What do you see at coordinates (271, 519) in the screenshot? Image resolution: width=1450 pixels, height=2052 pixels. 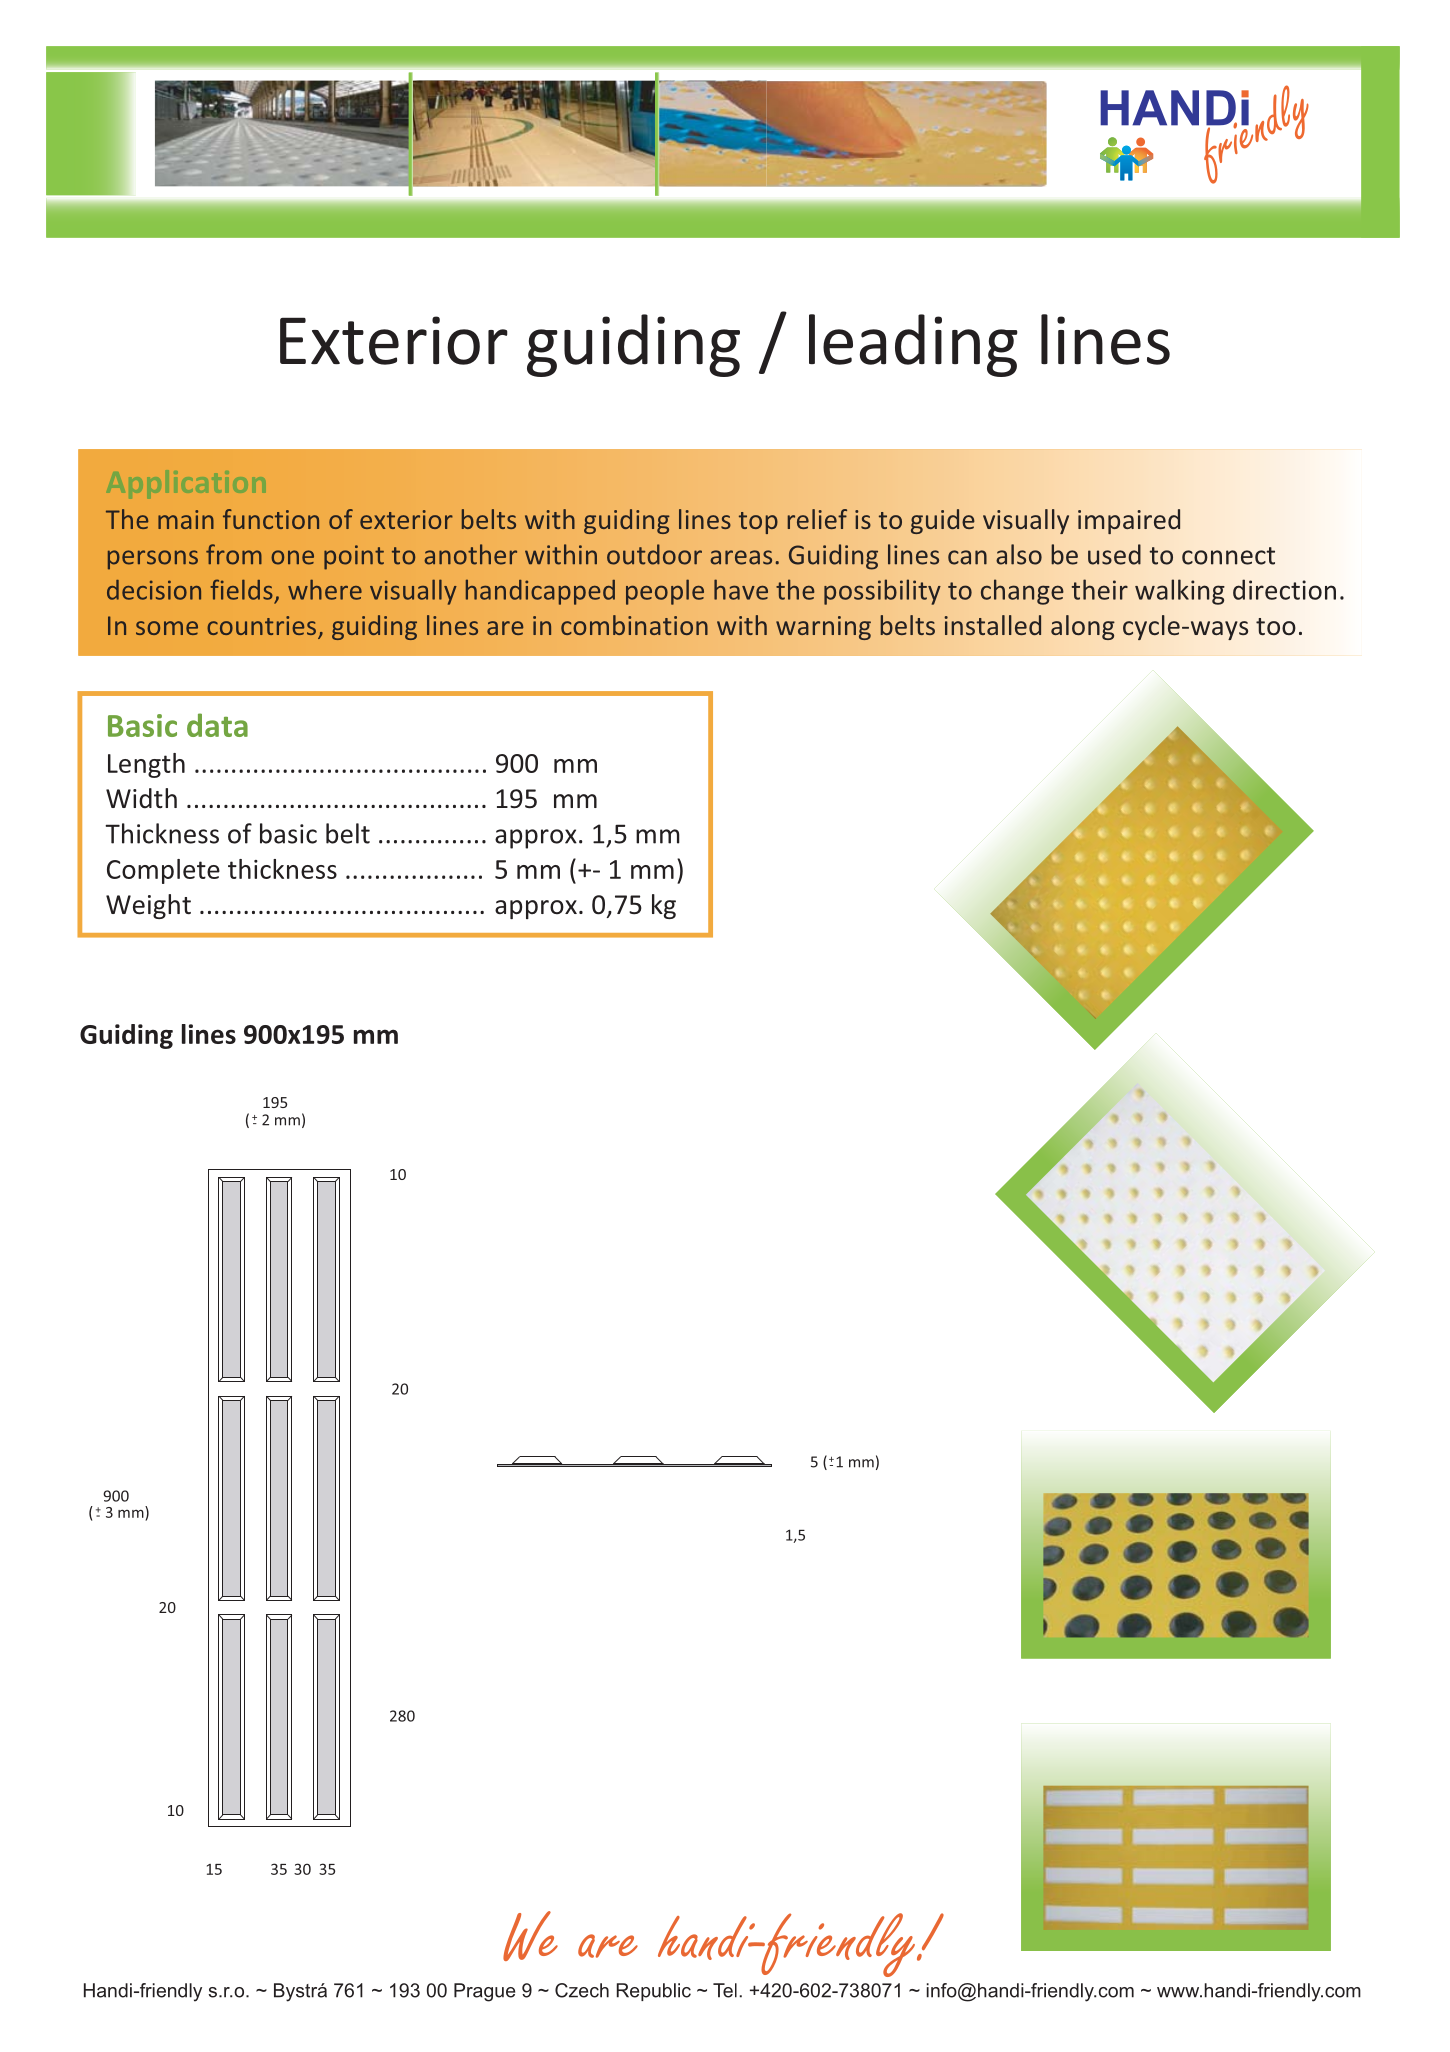 I see `function` at bounding box center [271, 519].
